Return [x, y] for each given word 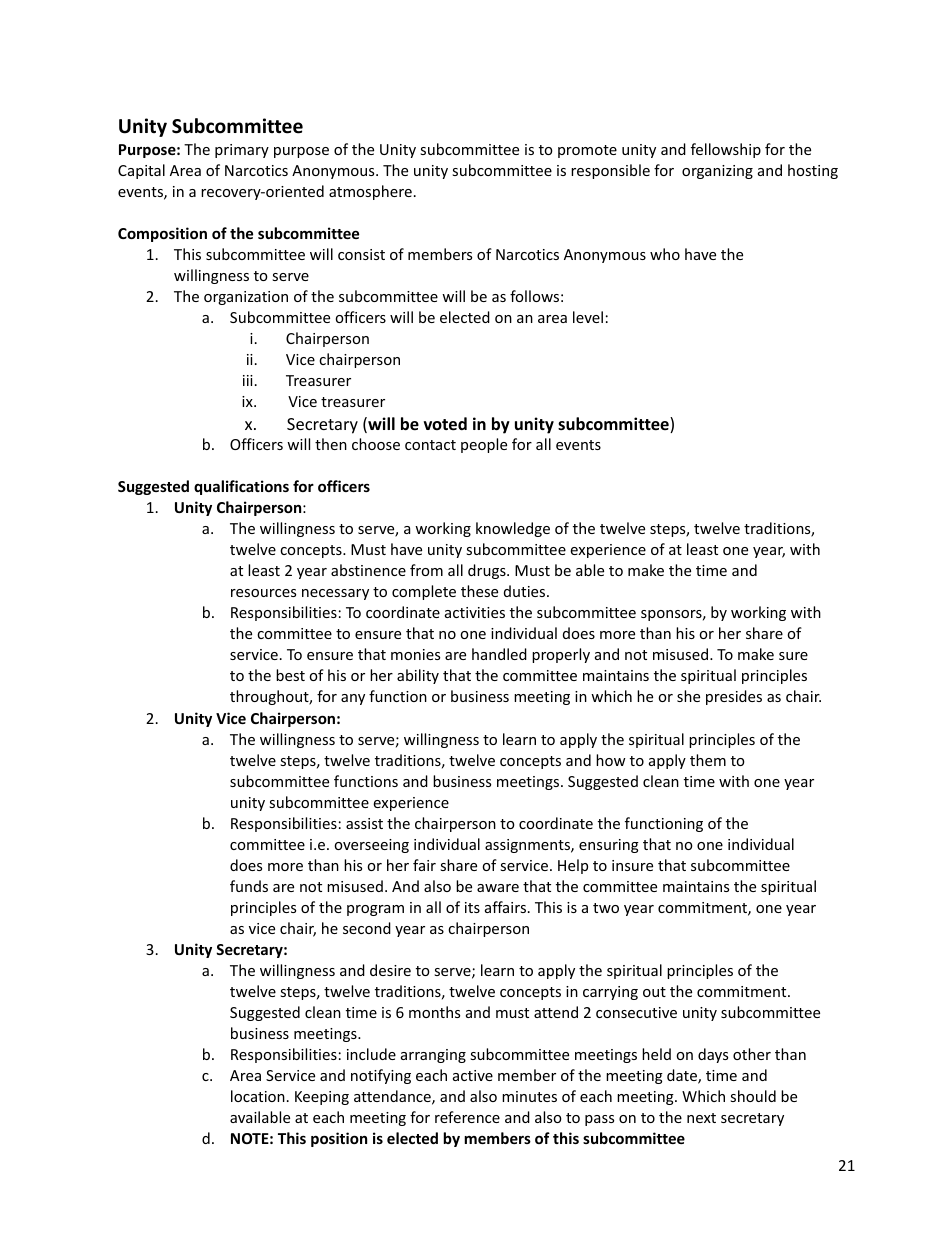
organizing [717, 172]
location [258, 1096]
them [708, 760]
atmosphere [370, 192]
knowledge [513, 529]
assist [364, 823]
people [484, 445]
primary [242, 151]
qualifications [241, 487]
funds [249, 886]
